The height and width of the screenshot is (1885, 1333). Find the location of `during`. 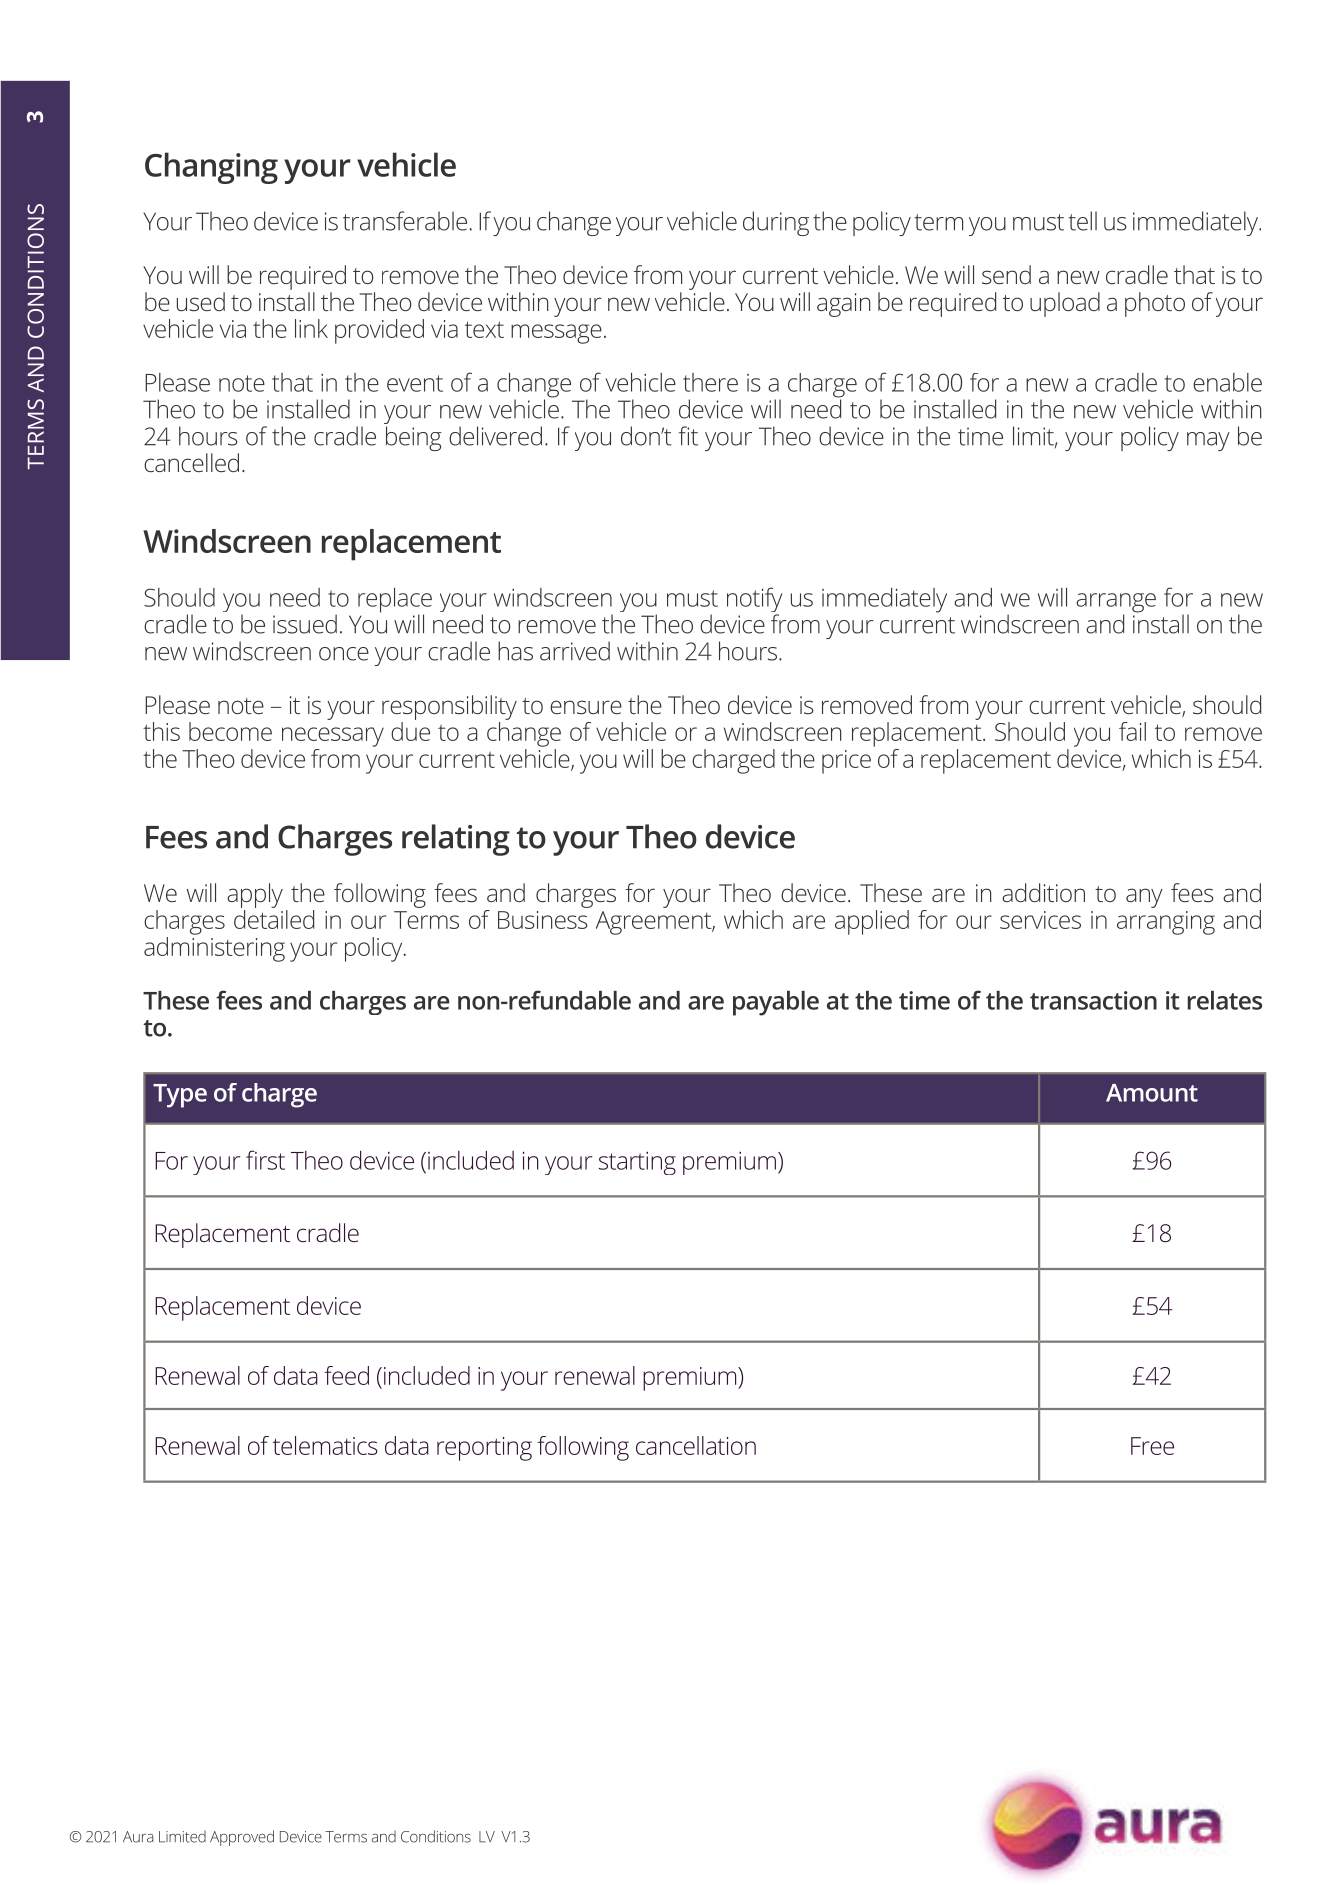

during is located at coordinates (776, 223).
